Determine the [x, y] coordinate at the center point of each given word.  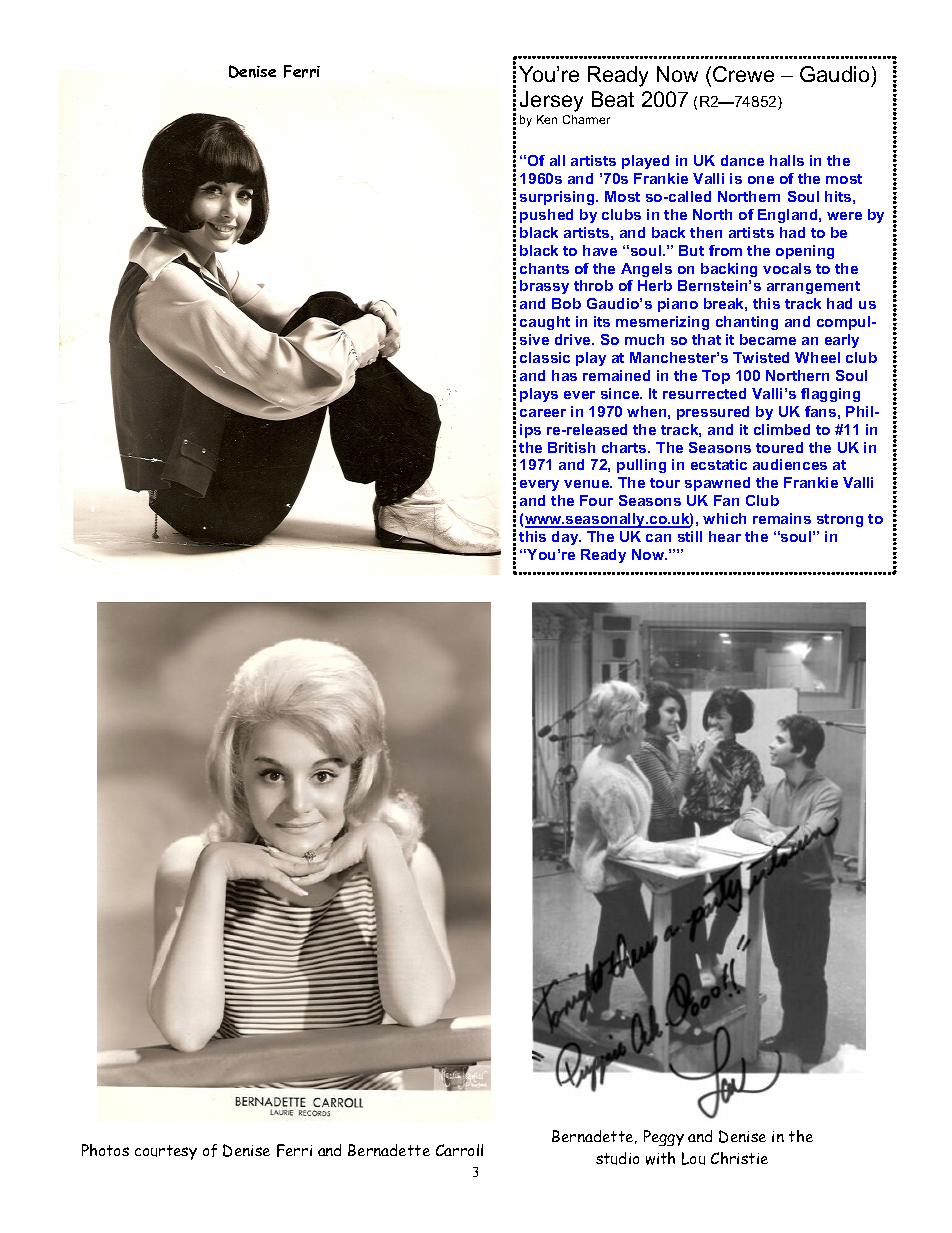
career [543, 413]
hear [725, 536]
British [571, 447]
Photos [105, 1150]
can [658, 538]
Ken [547, 119]
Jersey [551, 101]
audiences [790, 464]
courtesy [166, 1152]
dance [742, 160]
